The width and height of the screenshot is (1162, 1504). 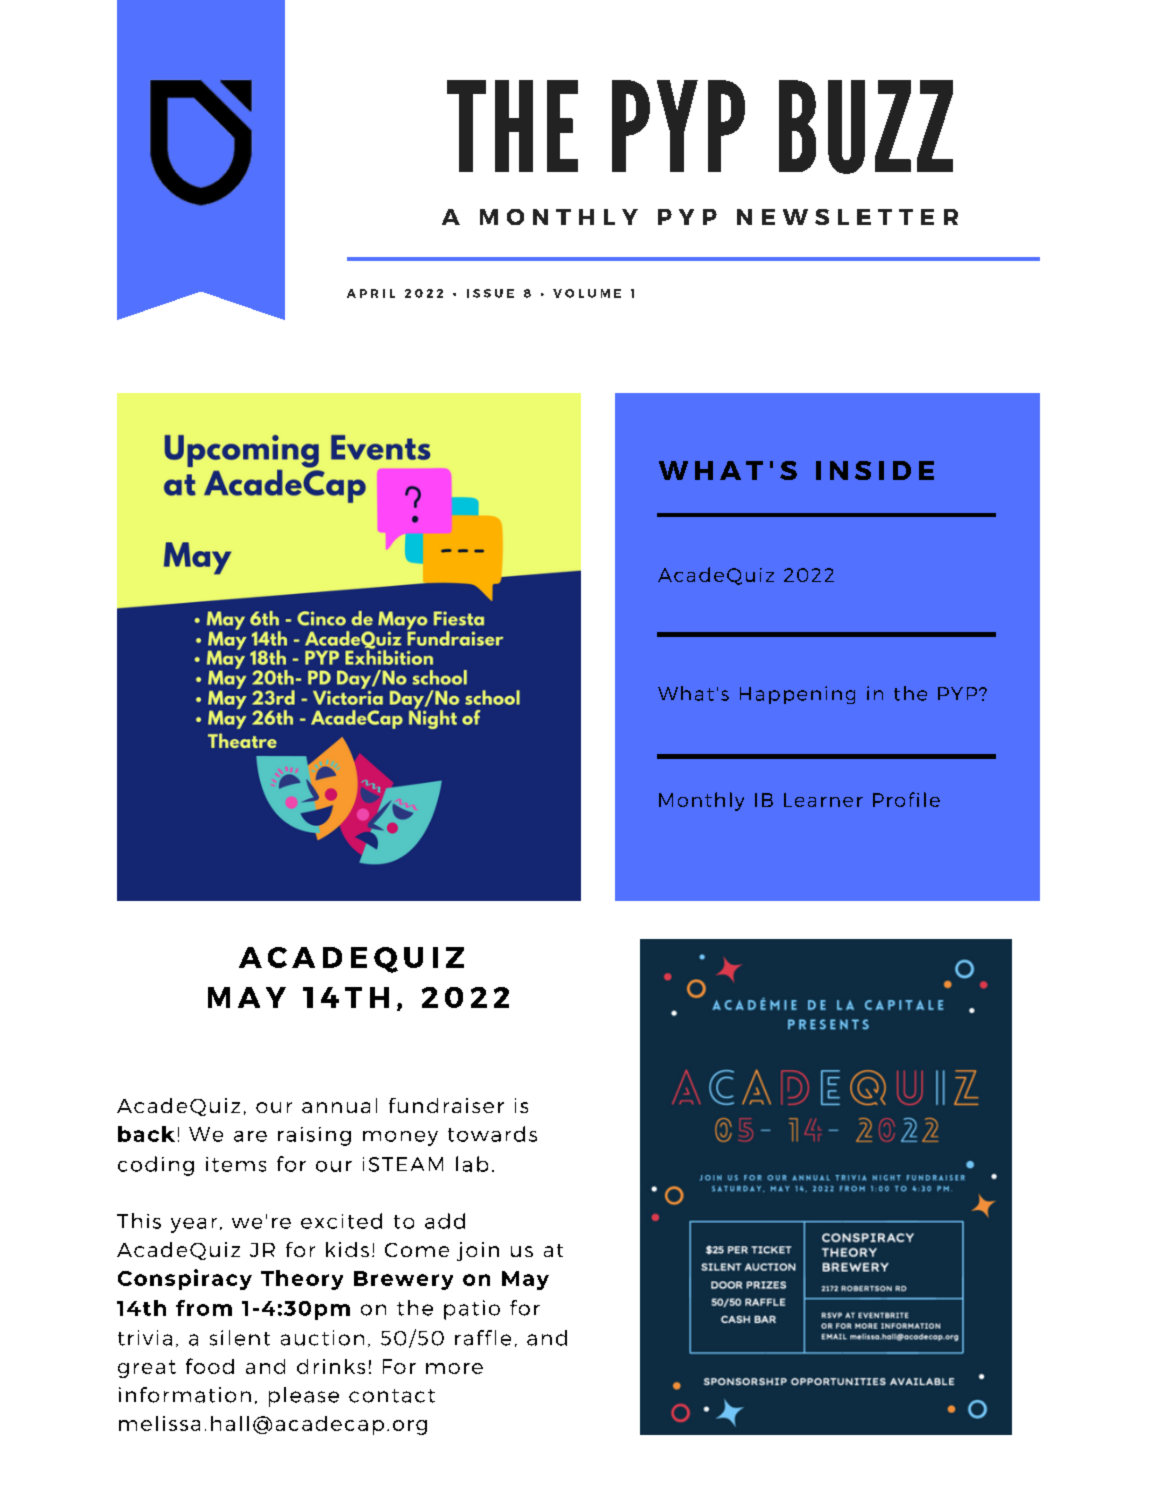 I want to click on fundraiser, so click(x=446, y=1105).
